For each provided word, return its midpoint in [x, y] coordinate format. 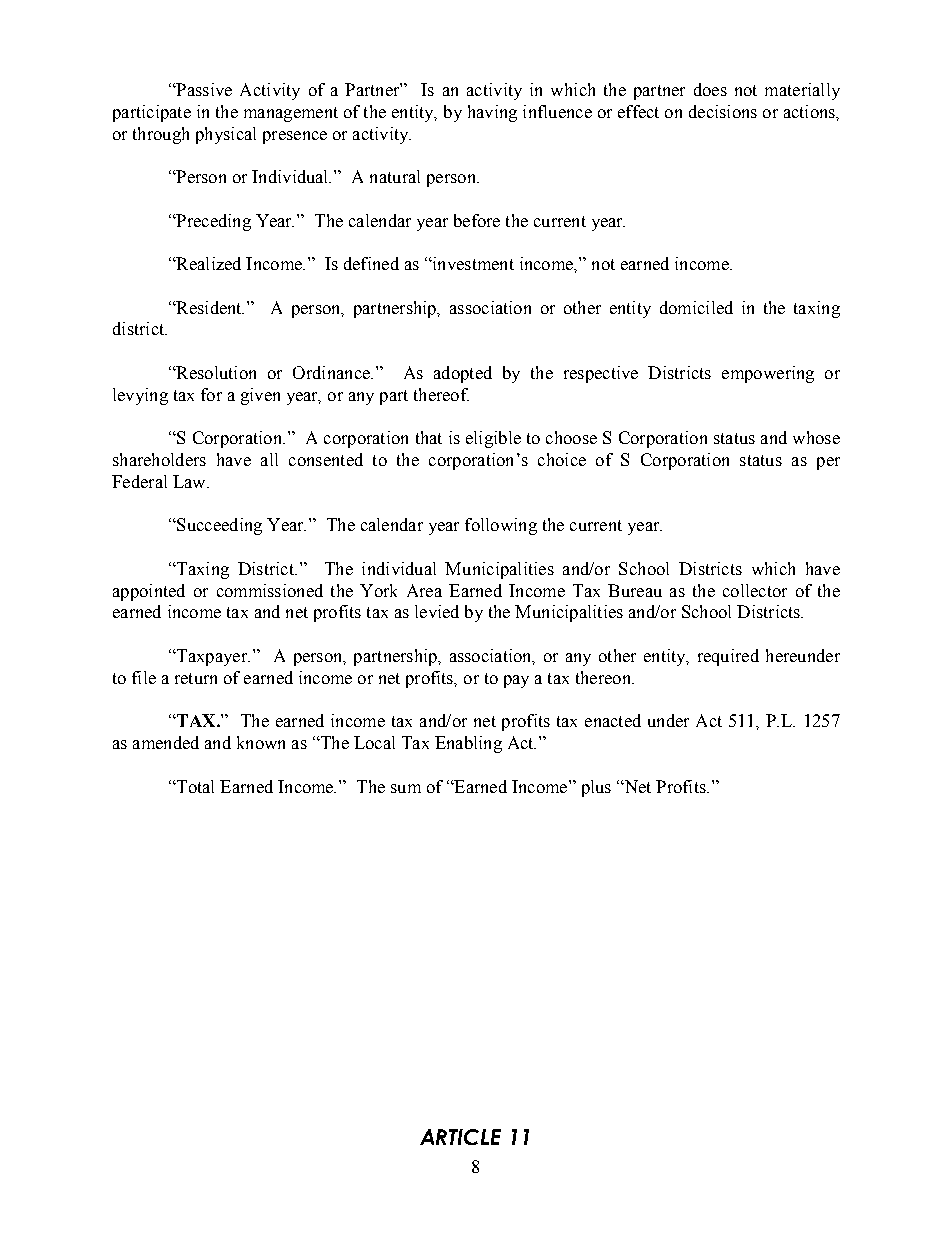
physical [226, 135]
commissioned [270, 590]
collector [755, 590]
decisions [723, 111]
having [492, 113]
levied [437, 611]
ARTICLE [460, 1137]
